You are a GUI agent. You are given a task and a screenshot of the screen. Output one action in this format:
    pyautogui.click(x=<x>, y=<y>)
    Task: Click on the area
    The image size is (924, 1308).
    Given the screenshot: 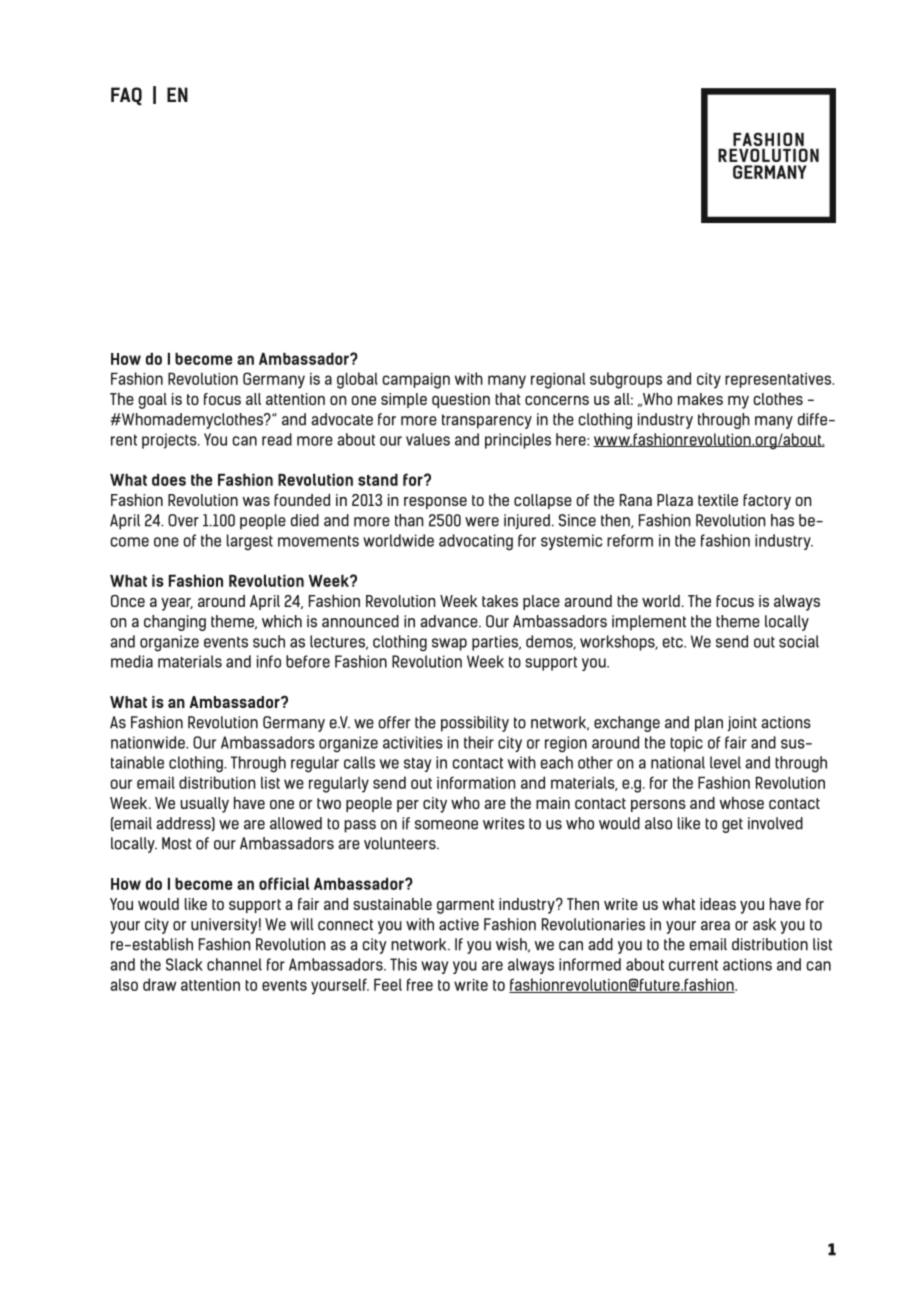 What is the action you would take?
    pyautogui.click(x=715, y=926)
